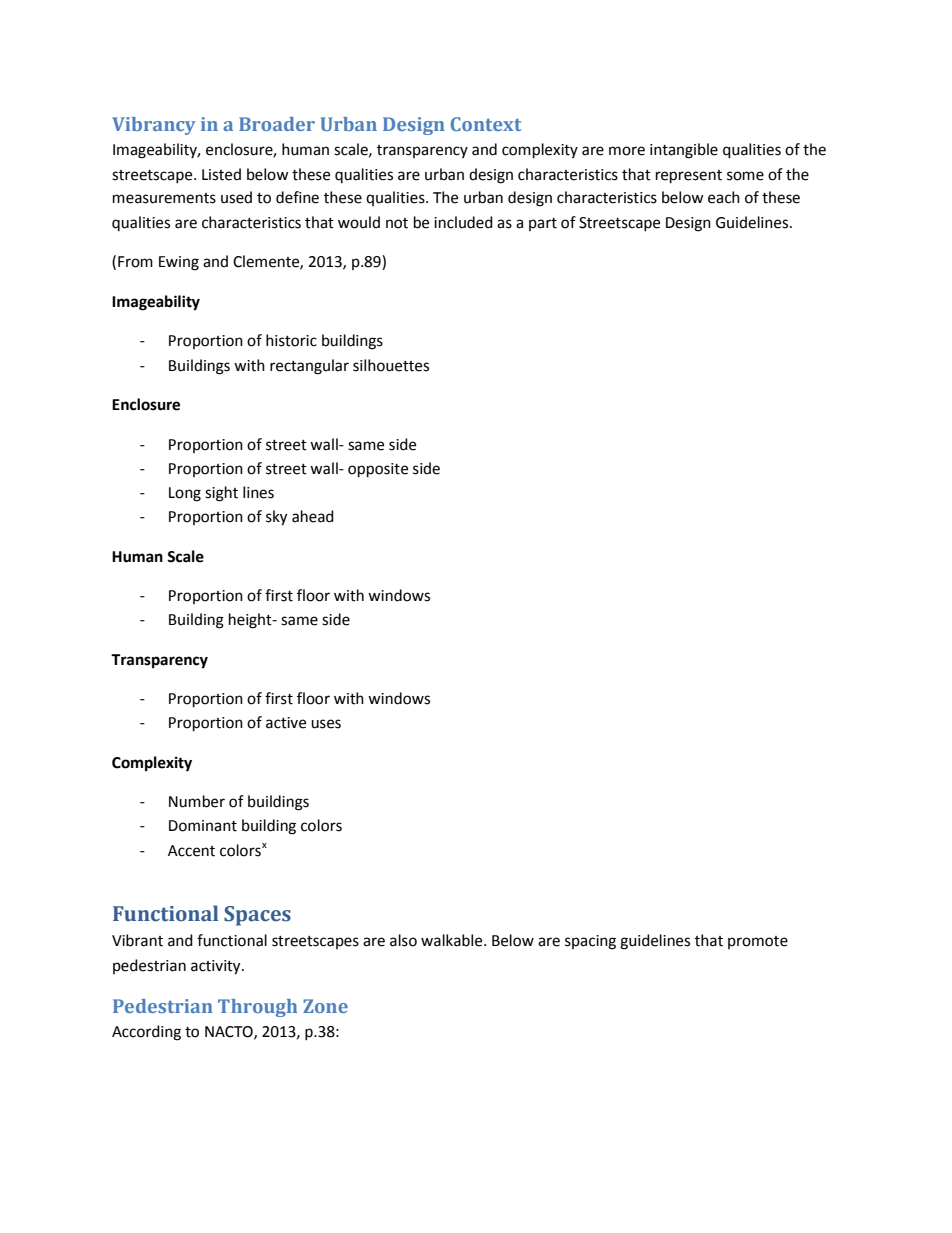 The image size is (952, 1233). Describe the element at coordinates (221, 174) in the screenshot. I see `Listed` at that location.
